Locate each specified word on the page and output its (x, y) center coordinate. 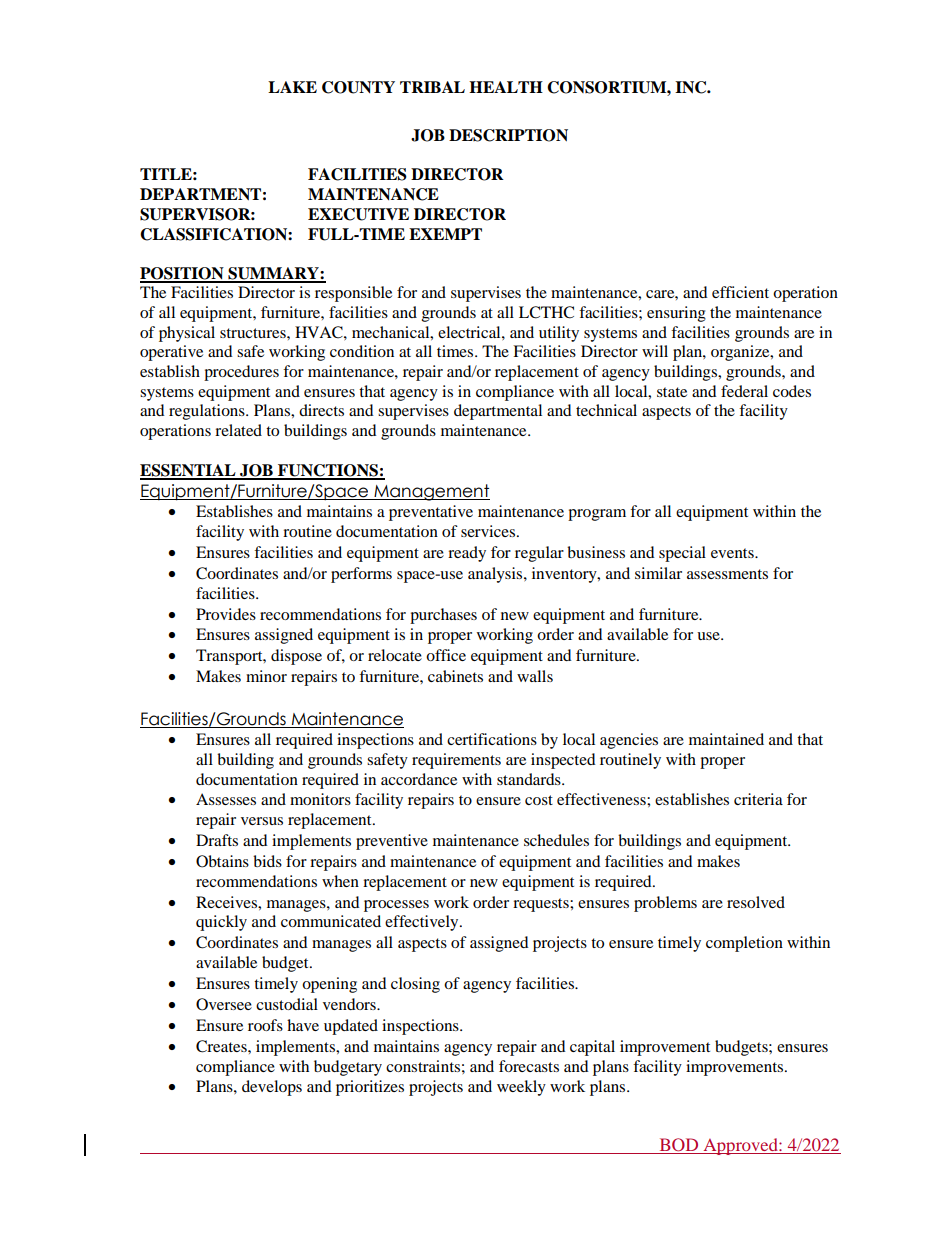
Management (431, 492)
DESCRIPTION (508, 135)
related (238, 430)
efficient (740, 292)
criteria (758, 799)
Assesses (226, 799)
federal (744, 391)
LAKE (292, 87)
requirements (456, 761)
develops (272, 1088)
